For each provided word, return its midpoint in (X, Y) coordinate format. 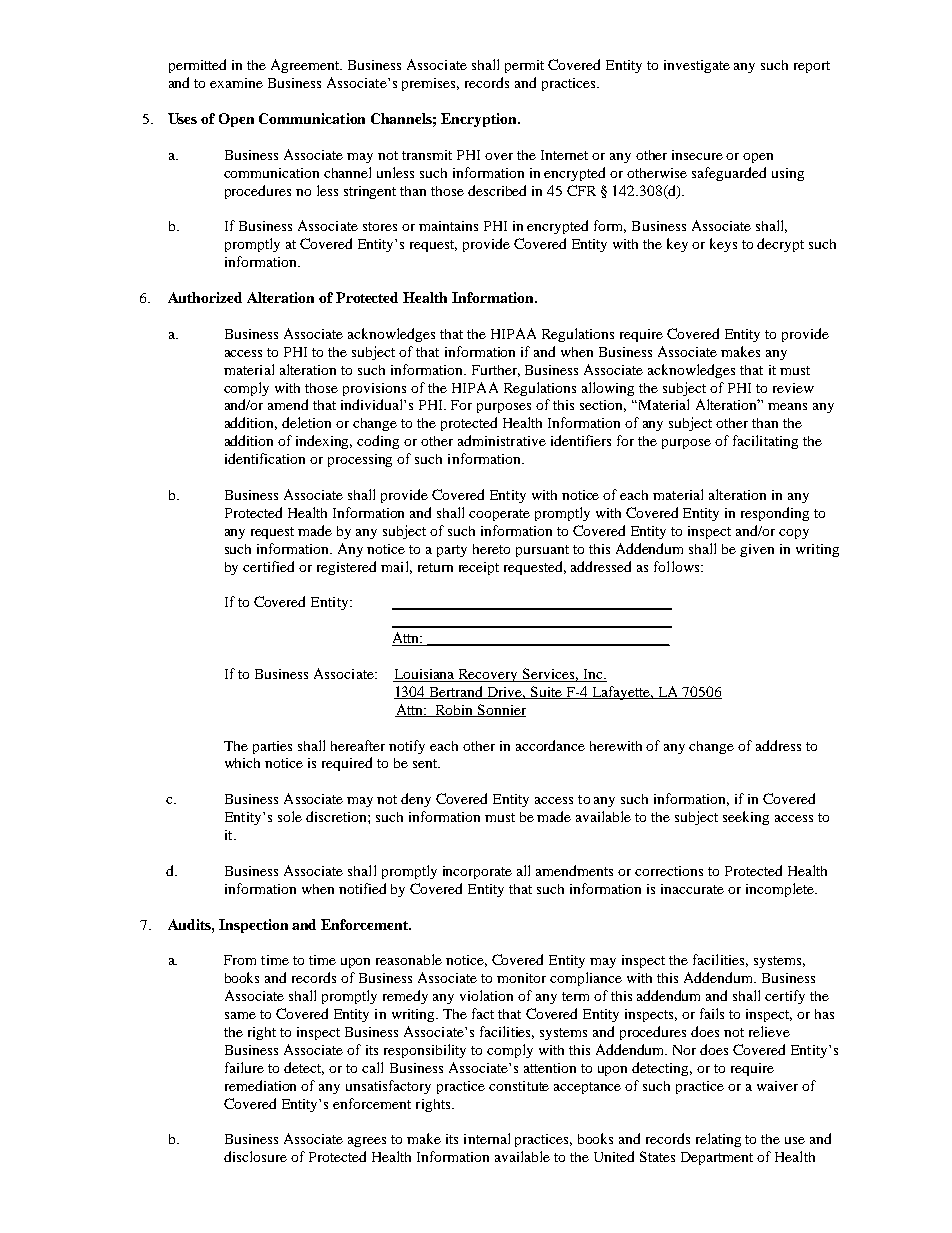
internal (487, 1138)
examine (236, 83)
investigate (697, 66)
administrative (502, 440)
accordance (550, 745)
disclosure (255, 1156)
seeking (746, 818)
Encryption (480, 120)
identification (265, 458)
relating (718, 1140)
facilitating (765, 442)
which (242, 763)
